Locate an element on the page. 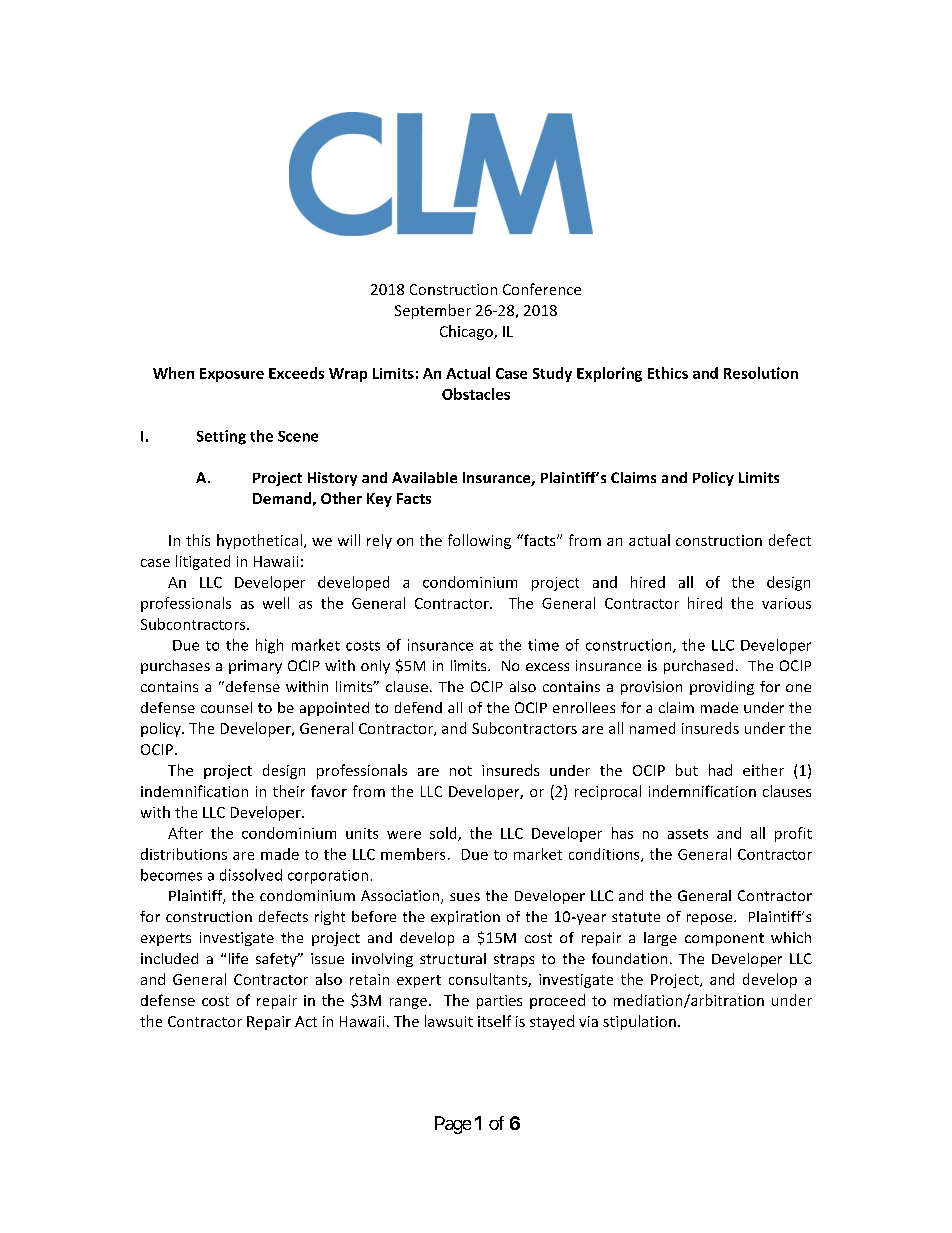 This document has width=952, height=1233. Page is located at coordinates (453, 1125).
